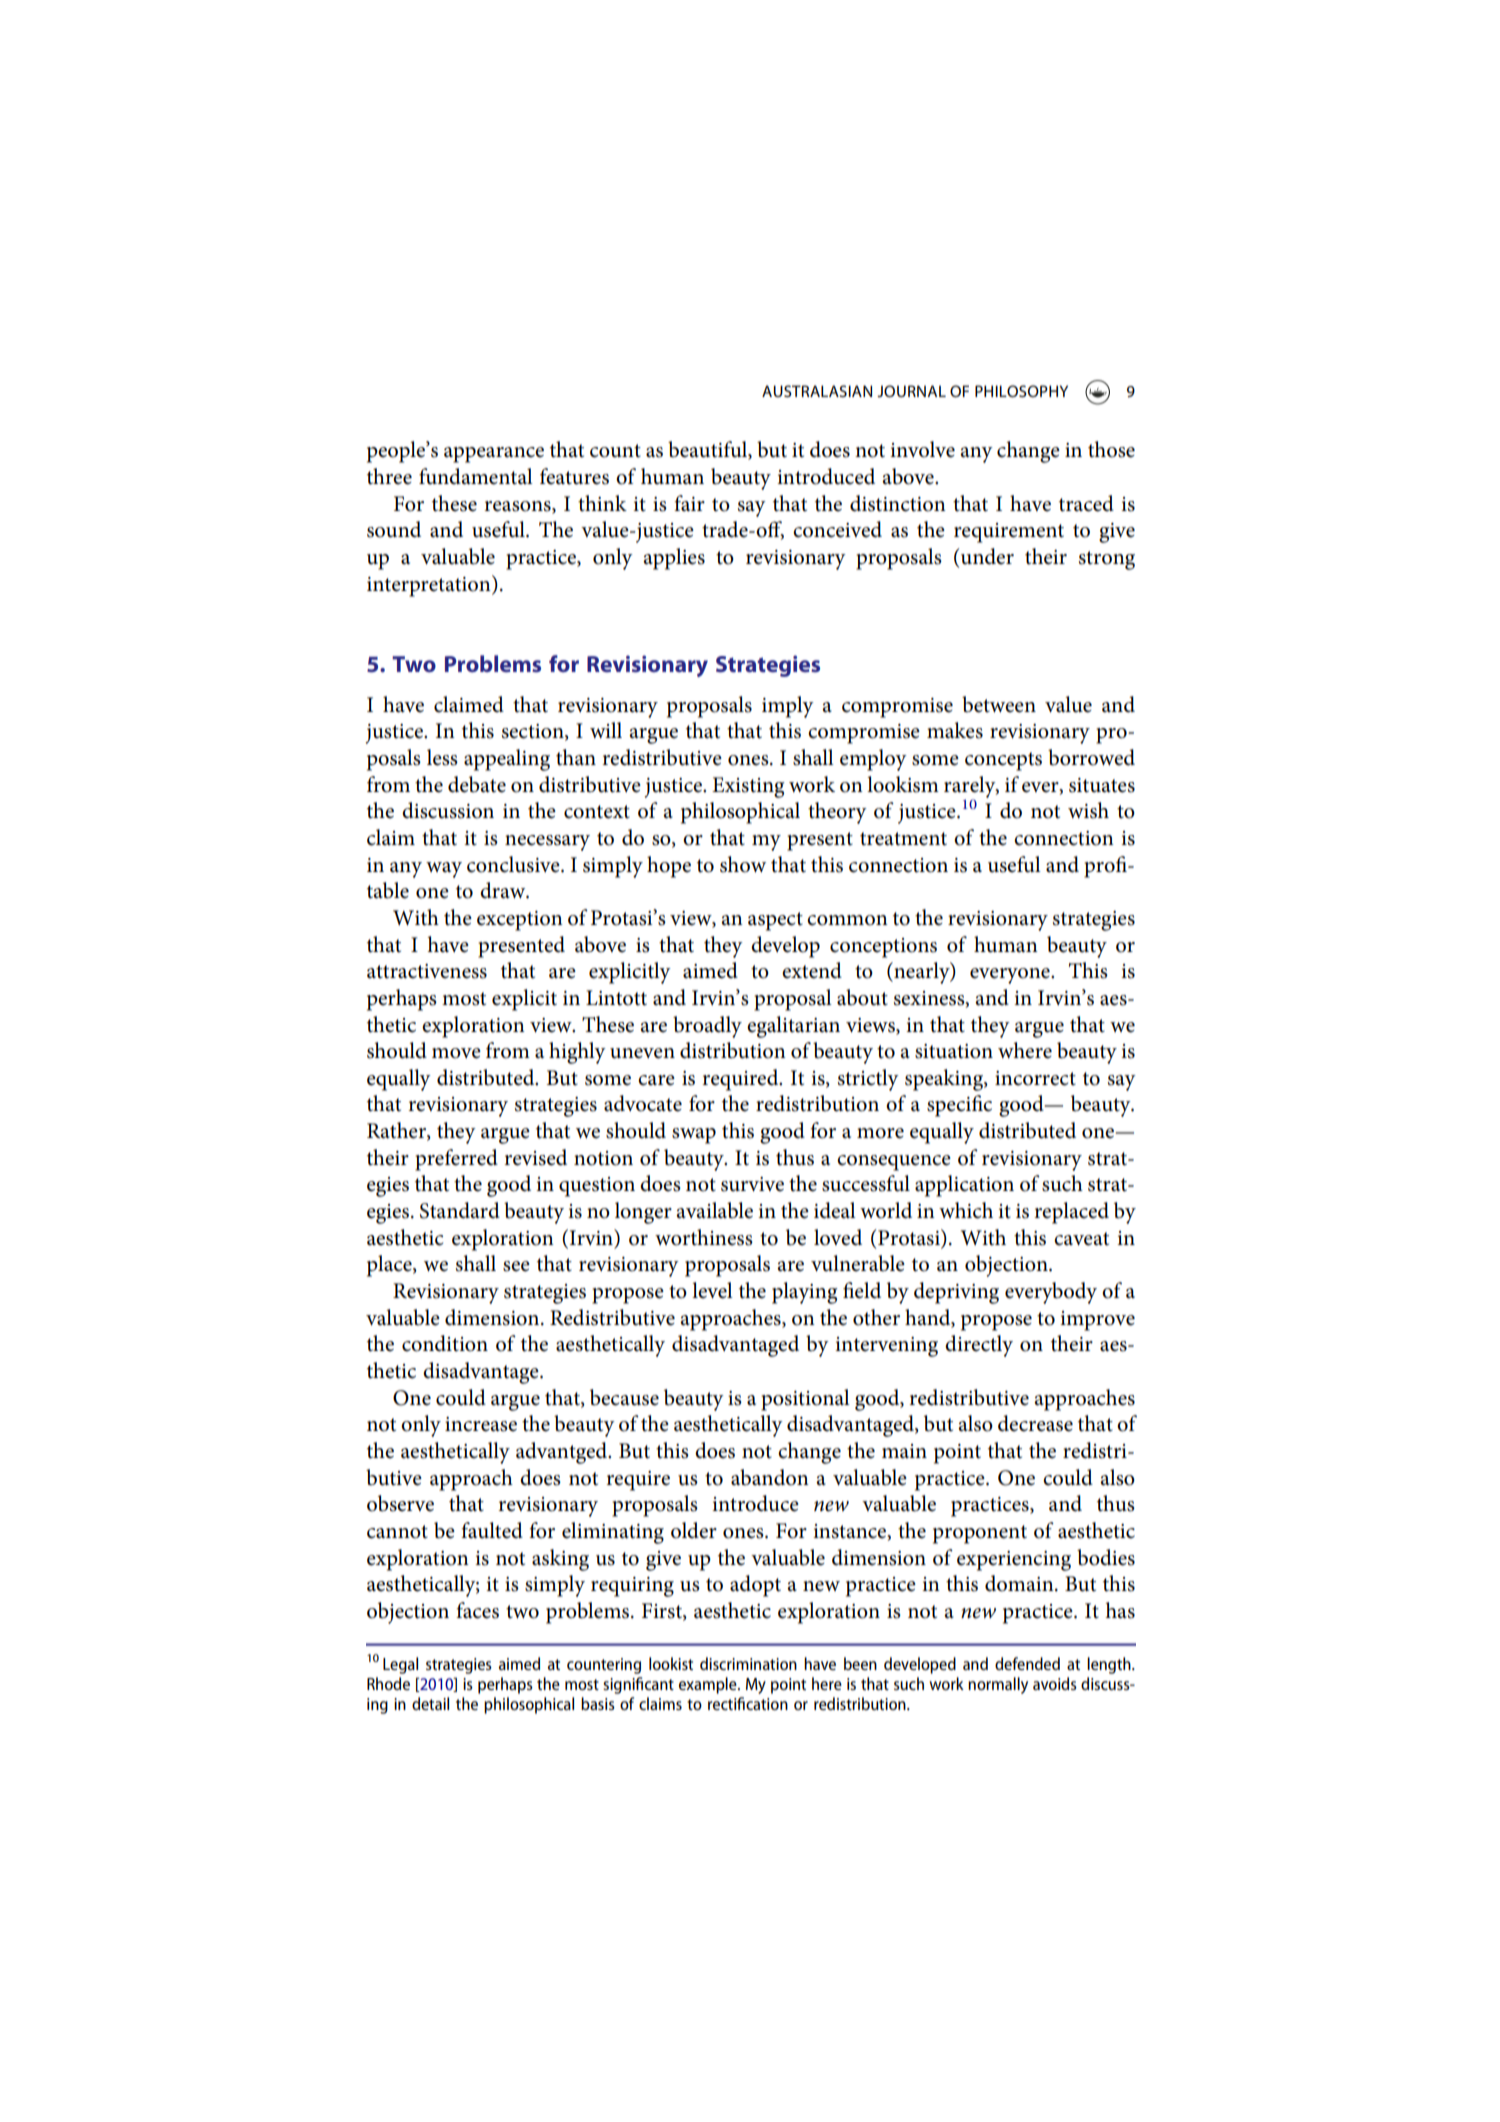  Describe the element at coordinates (805, 1400) in the image. I see `positional` at that location.
